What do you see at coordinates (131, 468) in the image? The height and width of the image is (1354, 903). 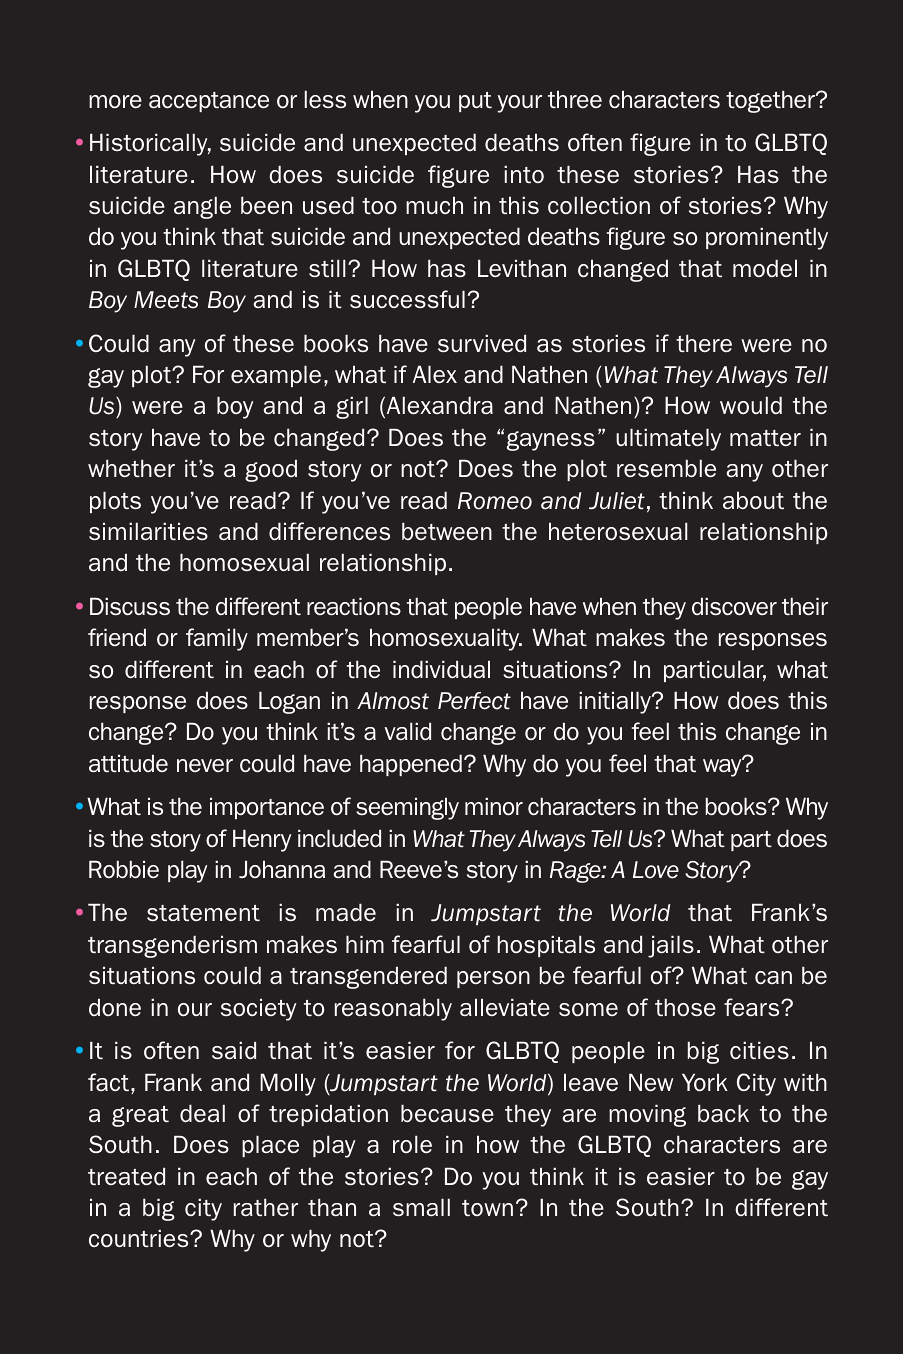 I see `whether` at bounding box center [131, 468].
